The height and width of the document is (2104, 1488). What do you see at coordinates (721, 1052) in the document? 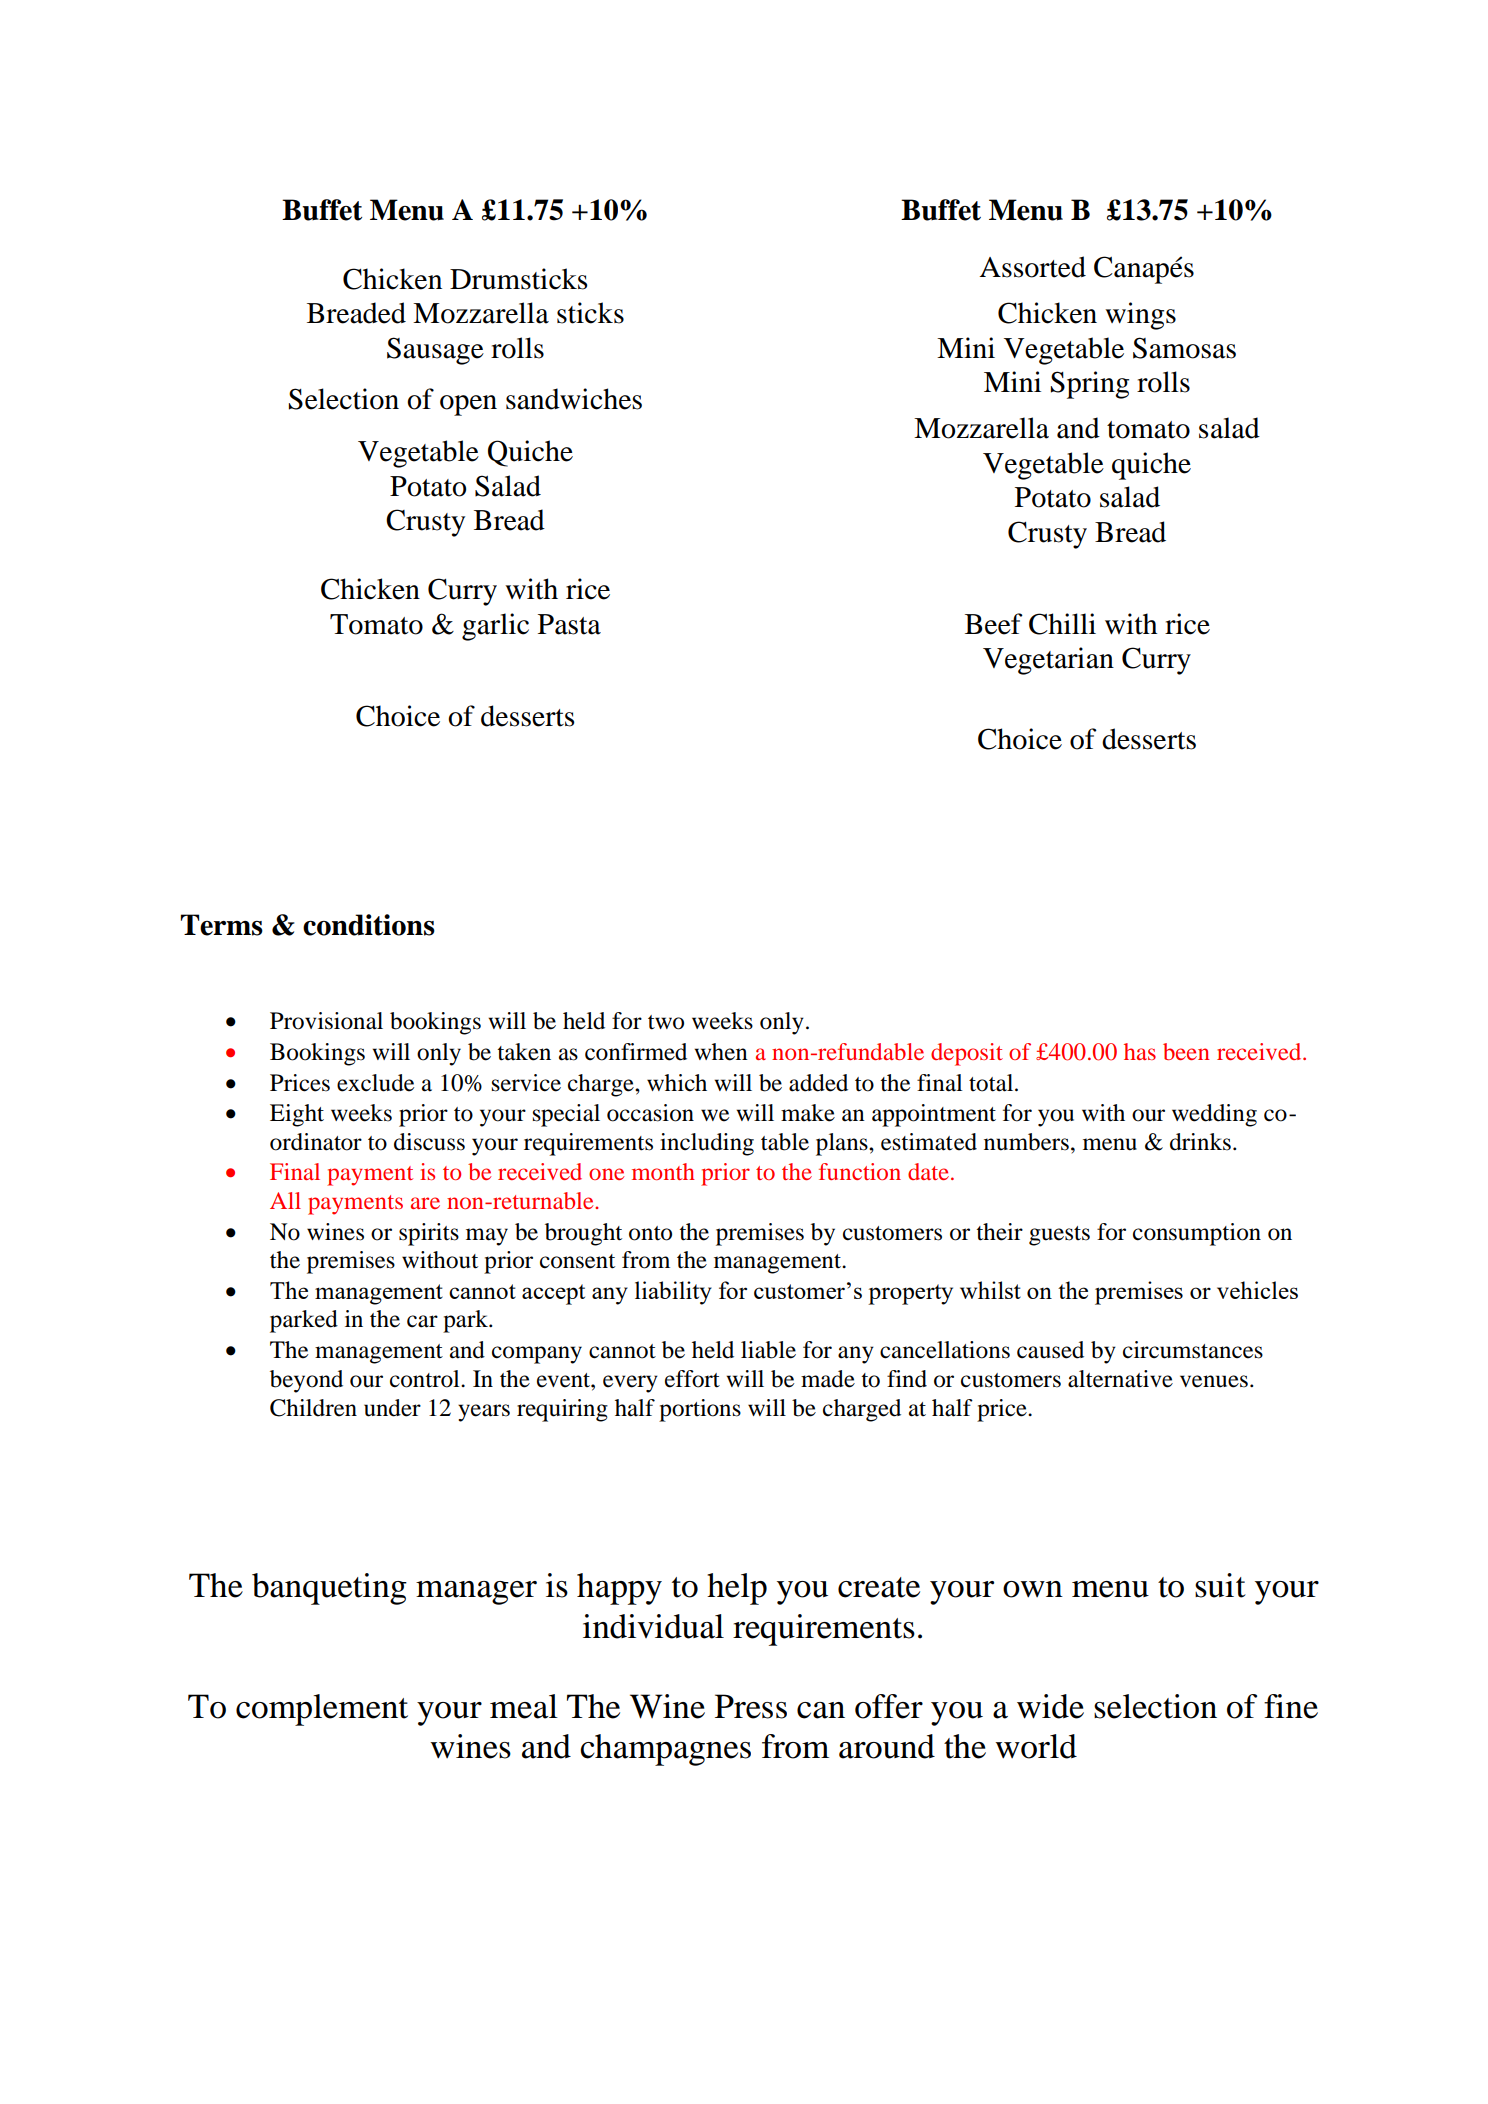
I see `when` at bounding box center [721, 1052].
